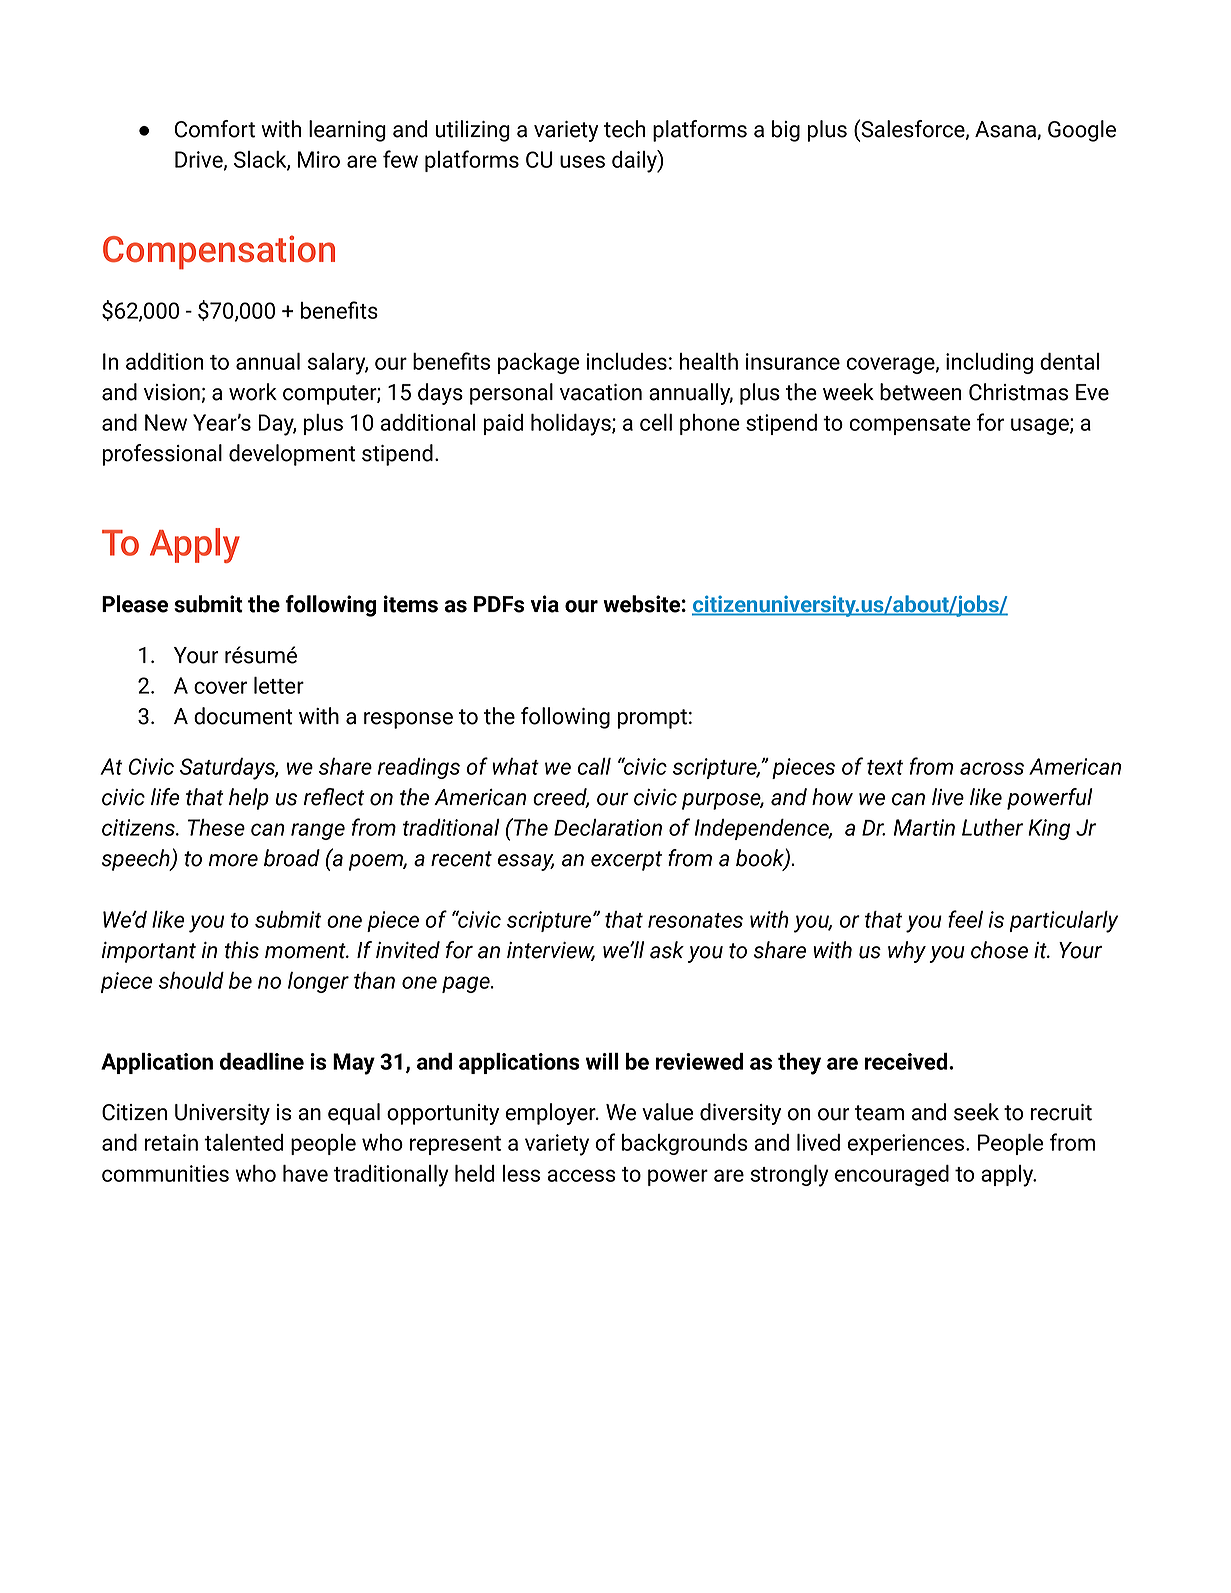  What do you see at coordinates (1006, 130) in the page?
I see `Asana` at bounding box center [1006, 130].
